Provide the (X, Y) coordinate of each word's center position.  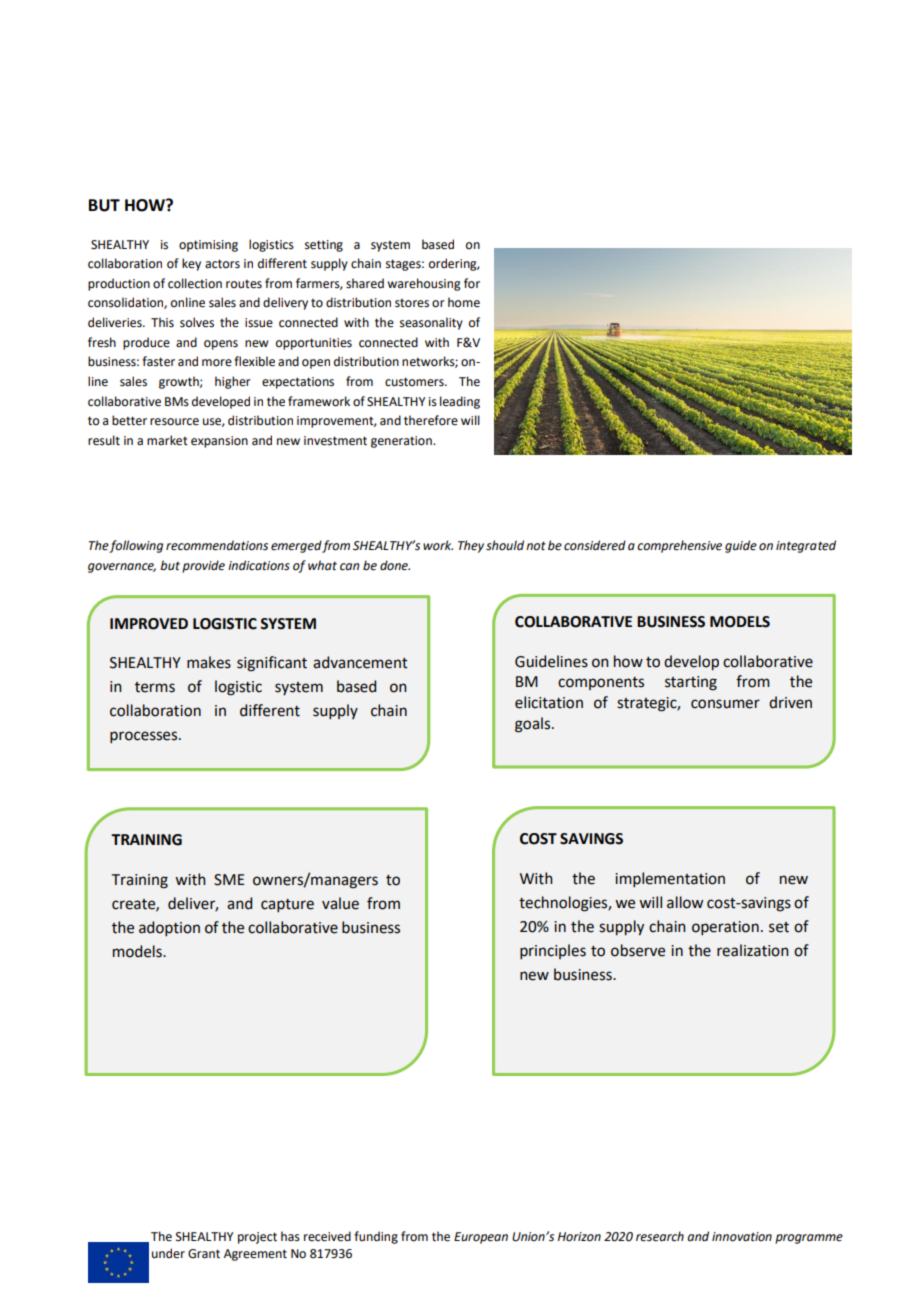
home (464, 302)
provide (203, 566)
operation (725, 928)
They (471, 546)
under (168, 1253)
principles (553, 951)
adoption (169, 928)
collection (195, 283)
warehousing (424, 284)
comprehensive (679, 546)
